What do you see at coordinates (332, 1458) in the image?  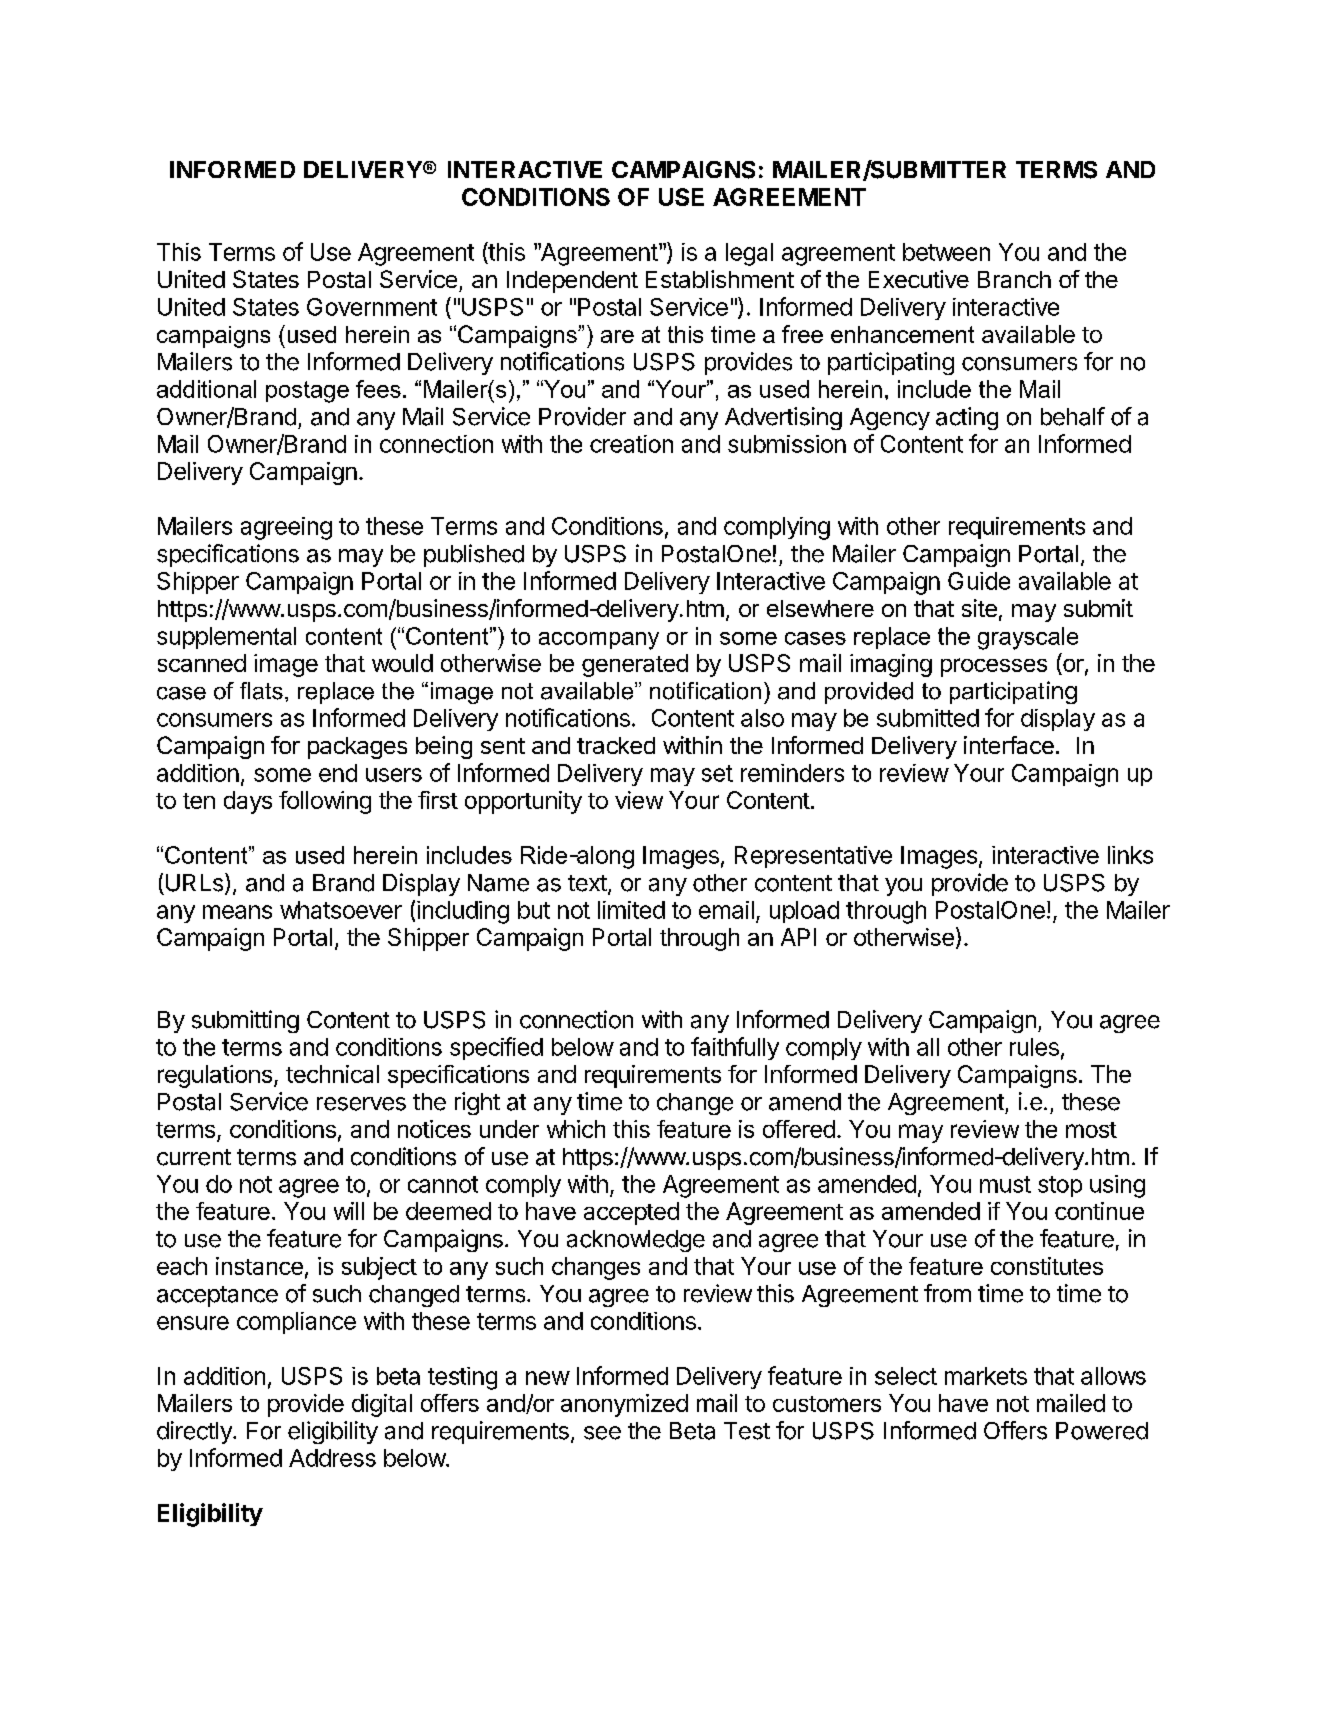 I see `Address` at bounding box center [332, 1458].
